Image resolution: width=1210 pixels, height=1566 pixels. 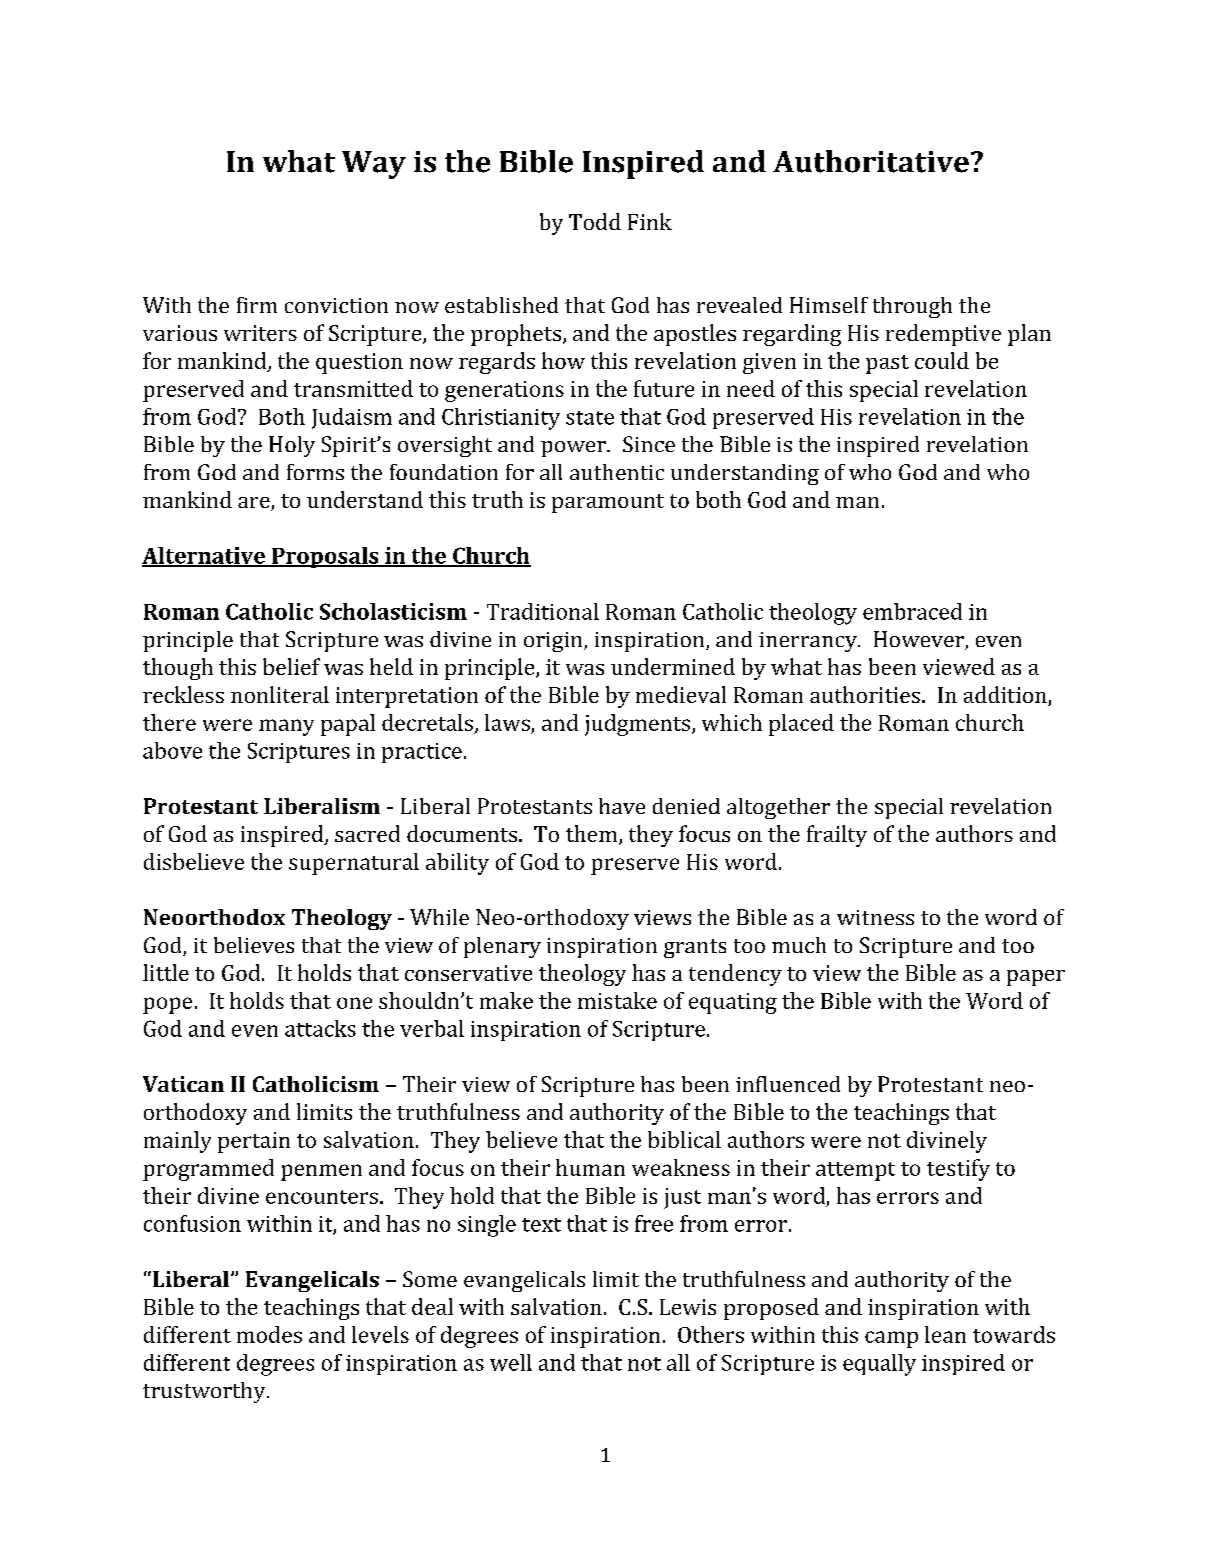 I want to click on modes, so click(x=269, y=1334).
